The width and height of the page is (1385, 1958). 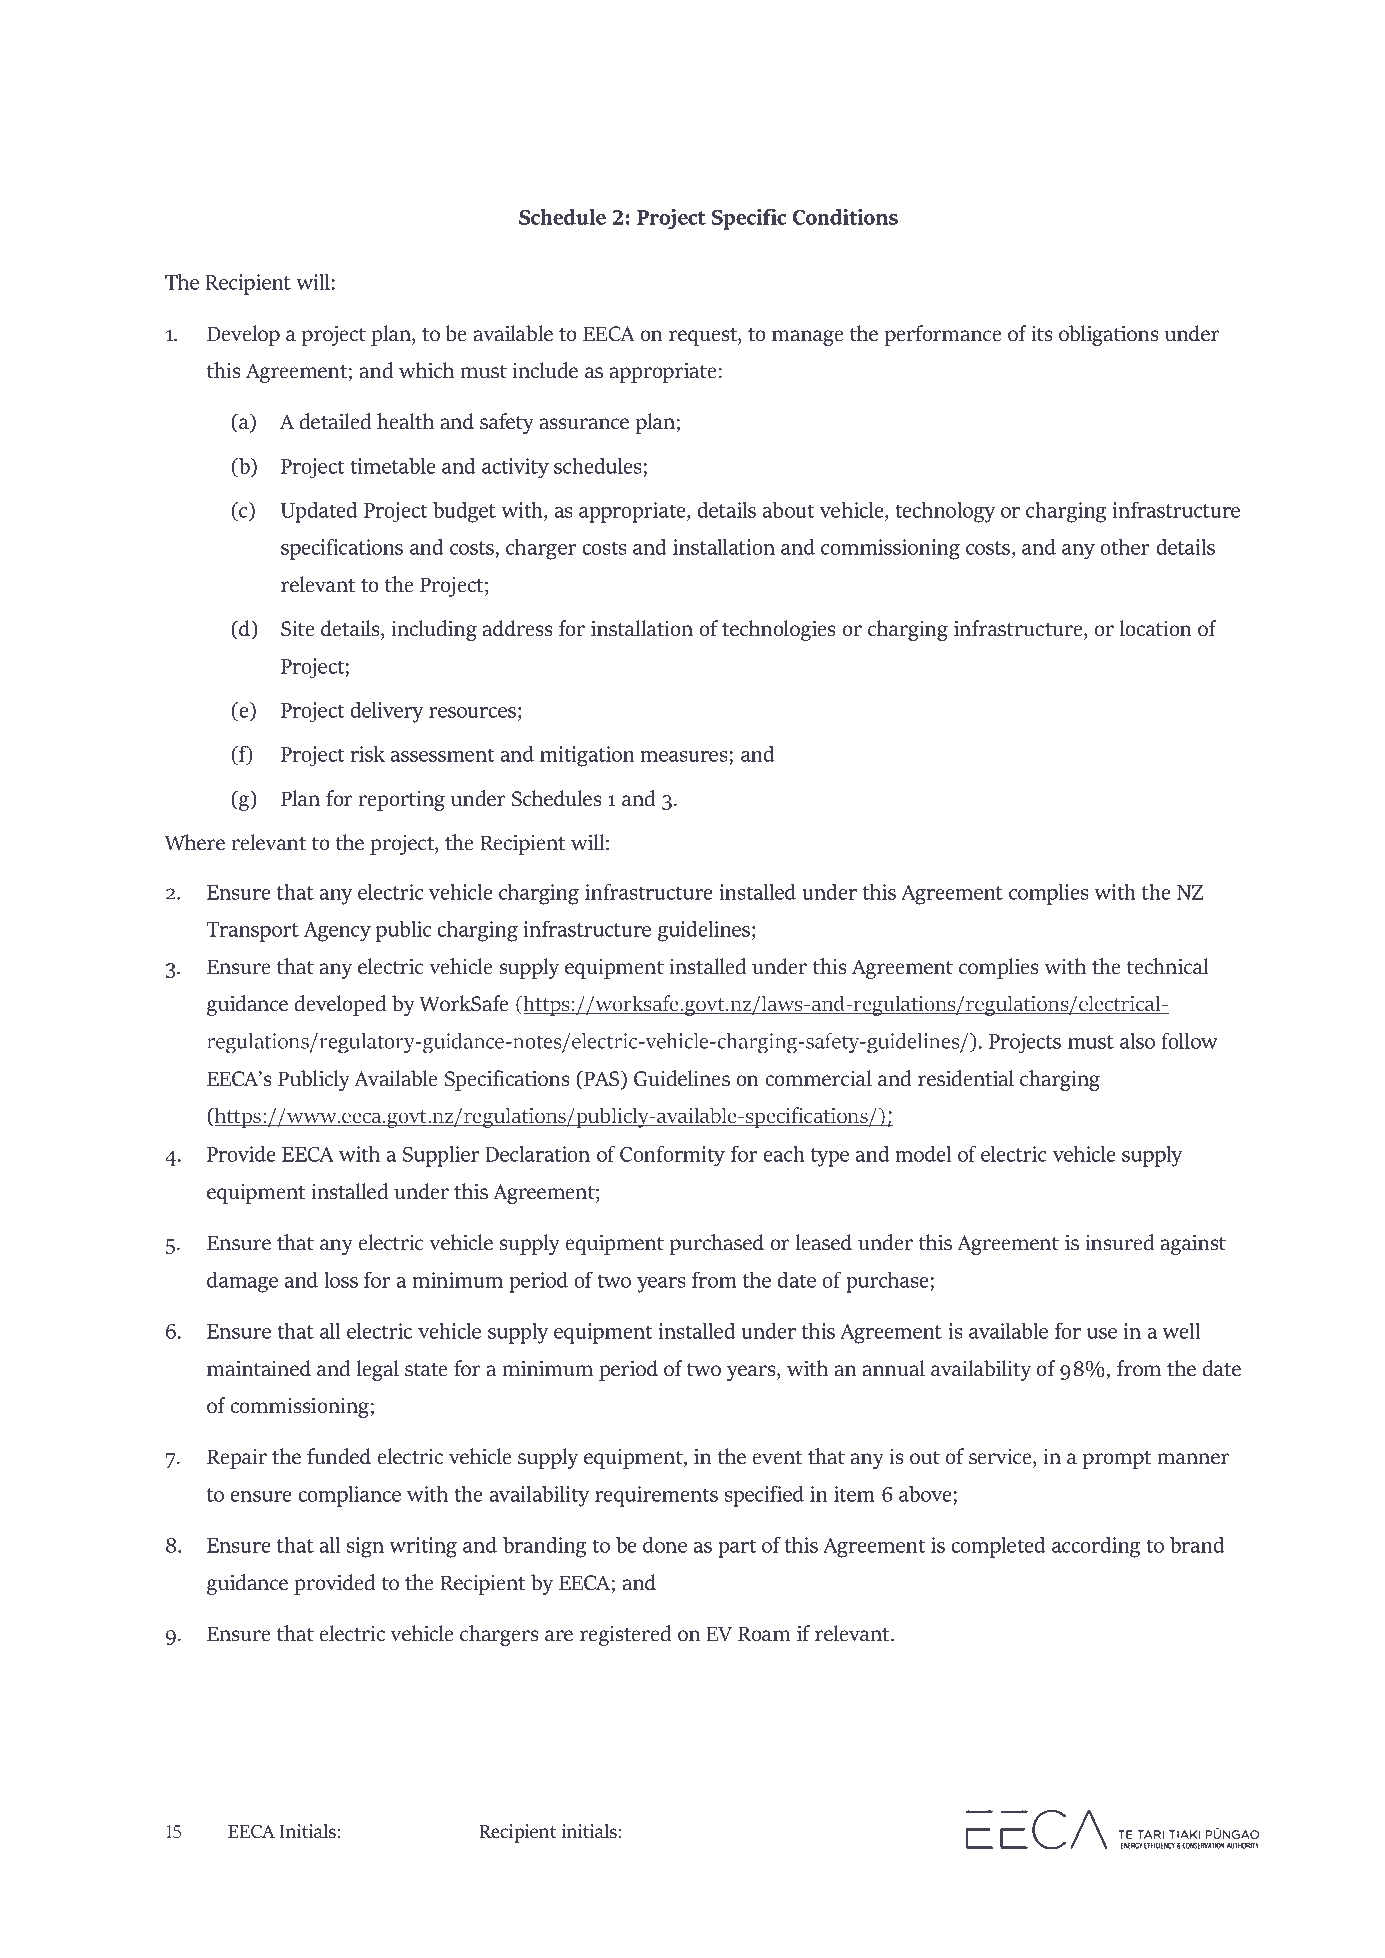 What do you see at coordinates (665, 1545) in the page?
I see `done` at bounding box center [665, 1545].
